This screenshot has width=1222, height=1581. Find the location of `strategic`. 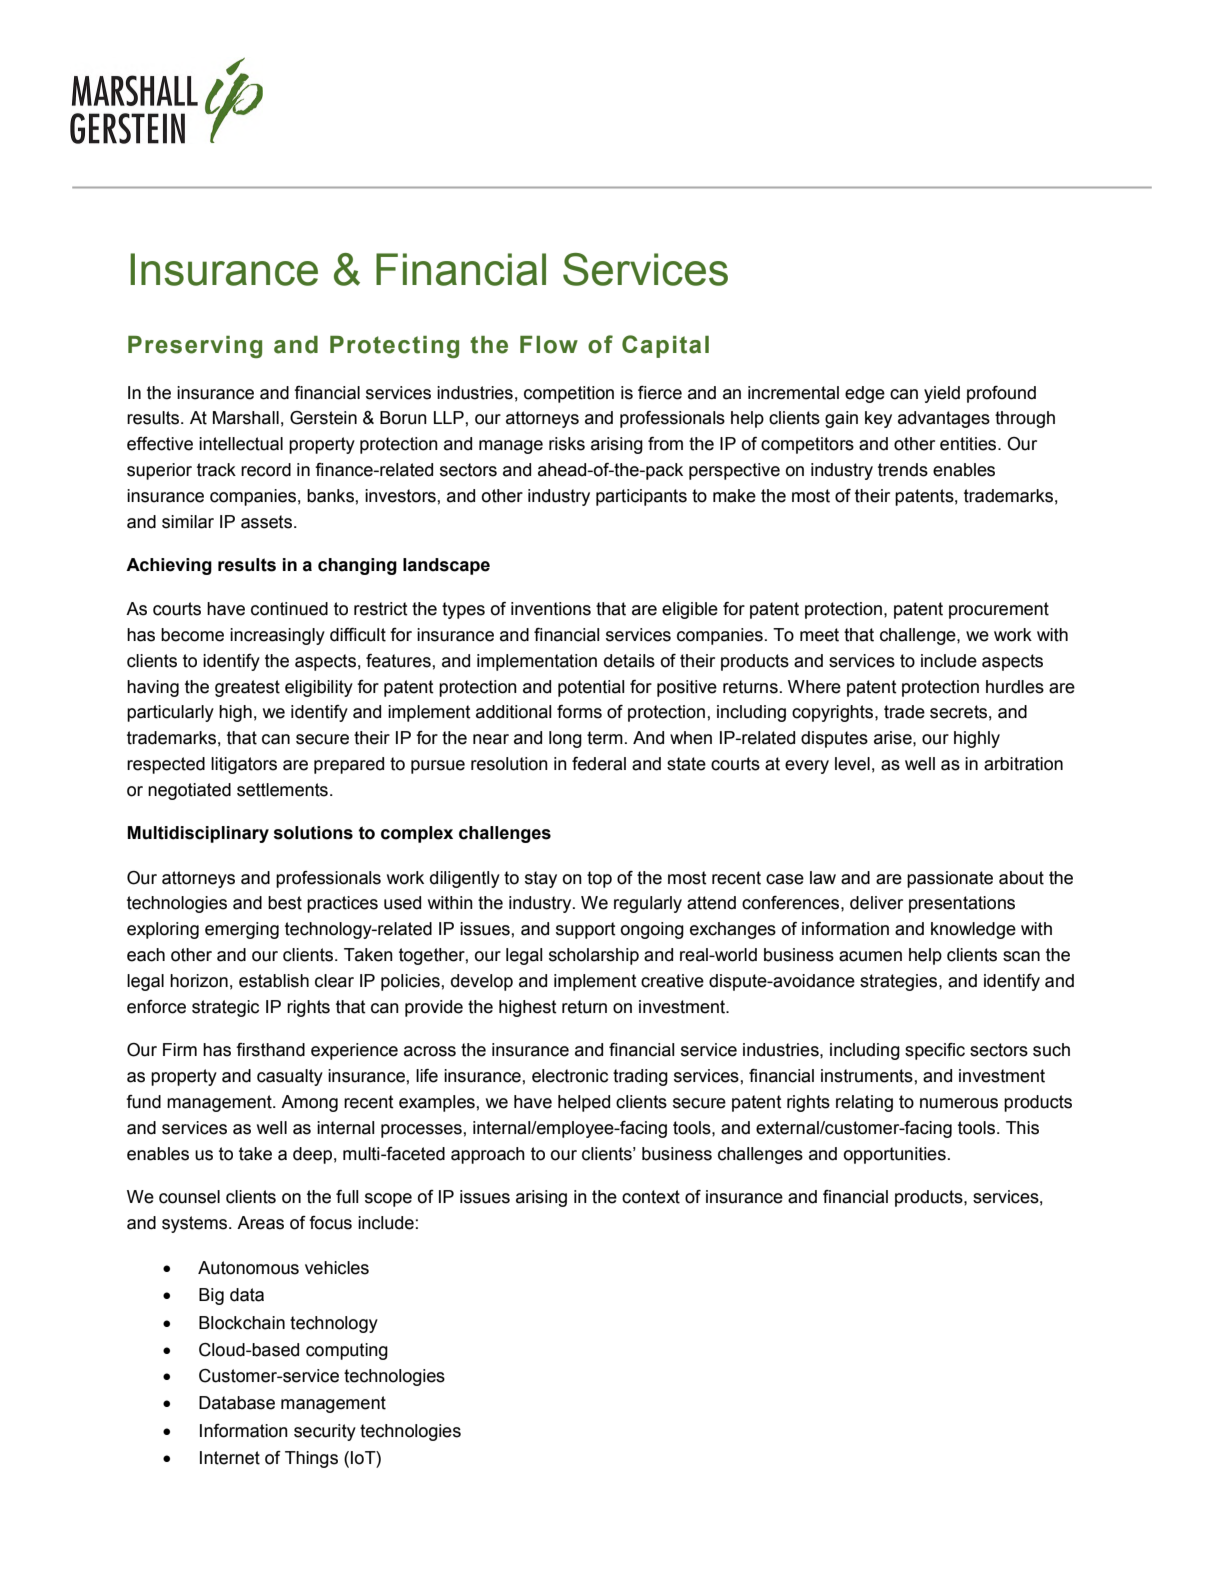

strategic is located at coordinates (225, 1008).
